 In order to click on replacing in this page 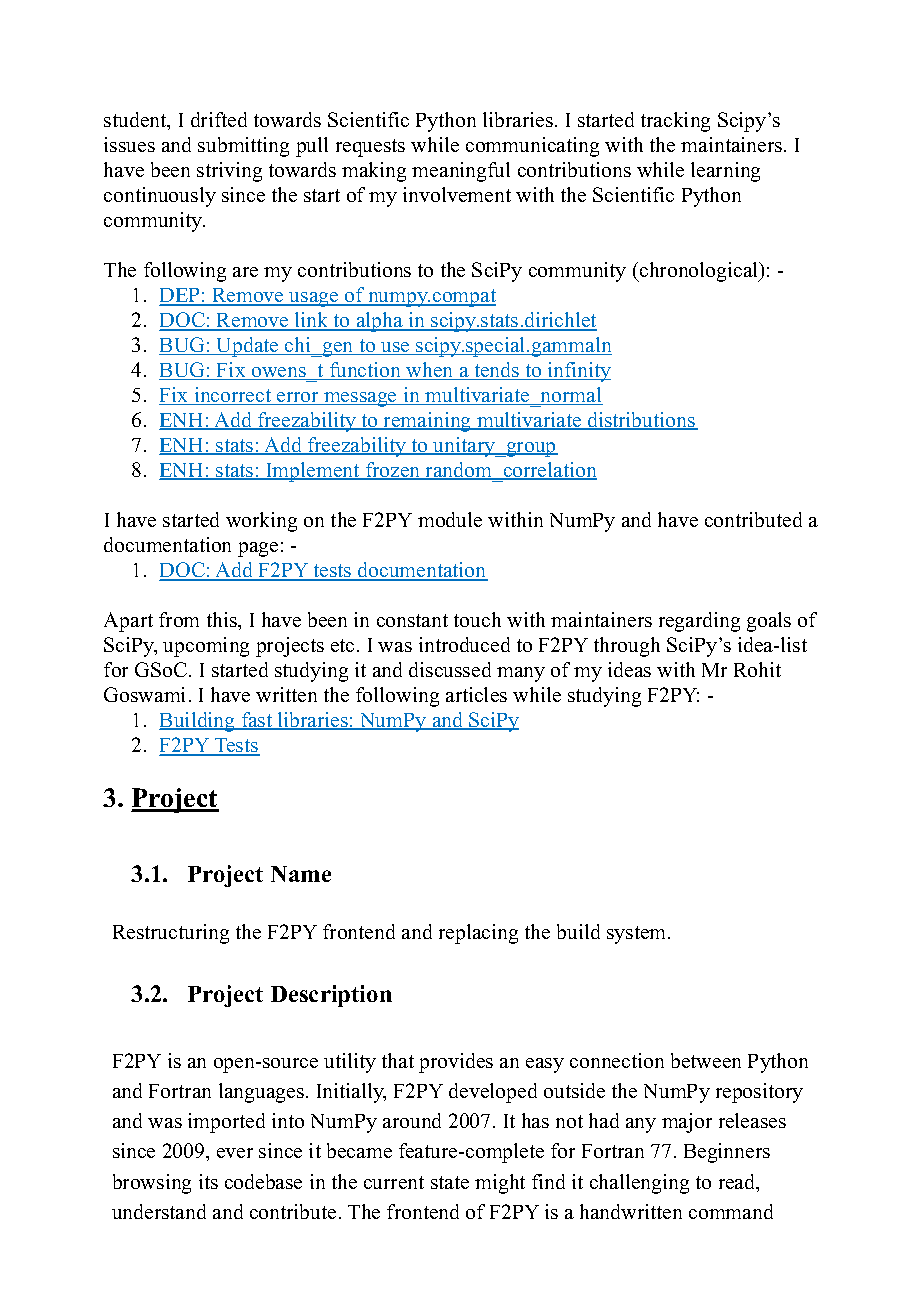, I will do `click(478, 934)`.
